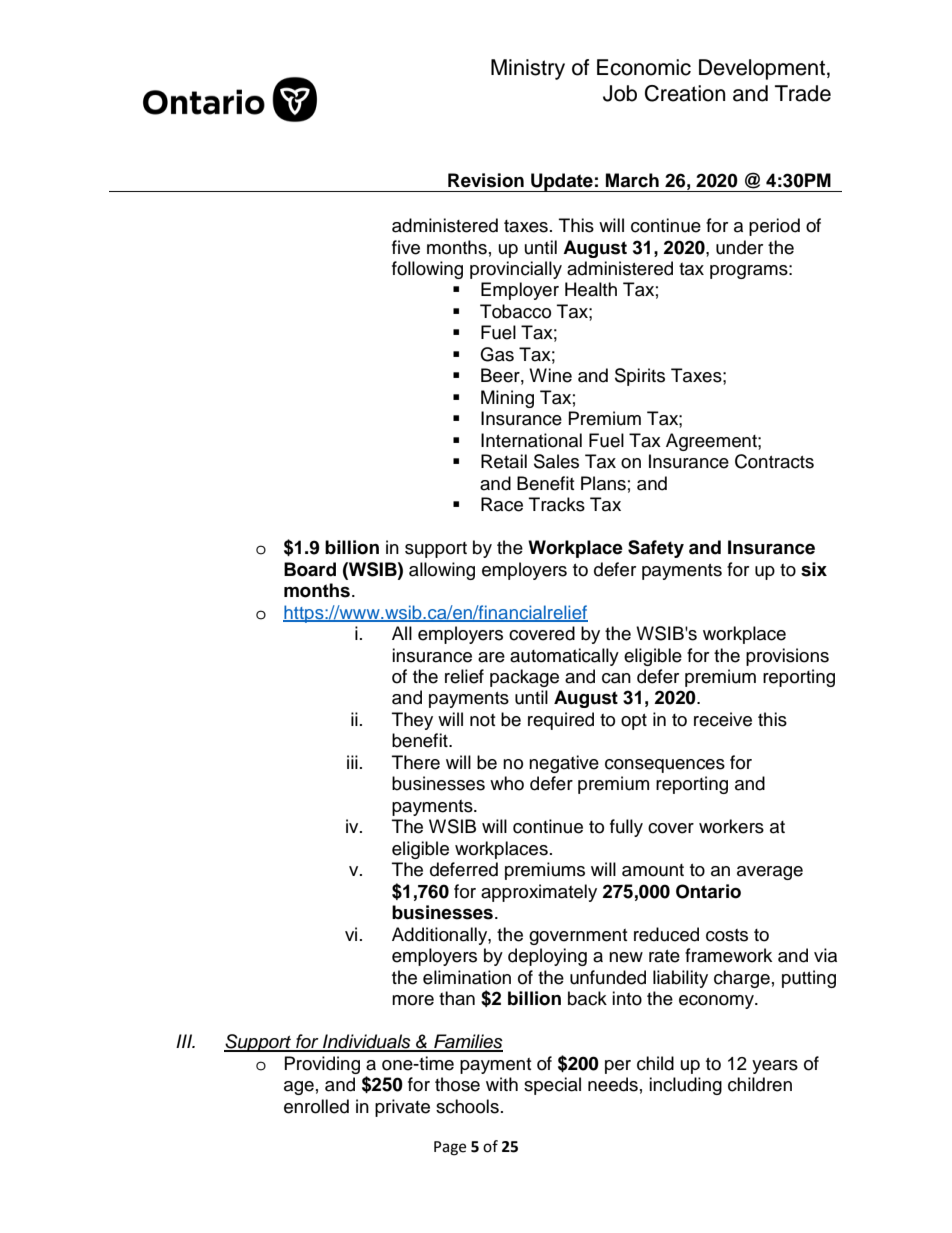 The width and height of the screenshot is (952, 1233). What do you see at coordinates (803, 93) in the screenshot?
I see `Trade` at bounding box center [803, 93].
